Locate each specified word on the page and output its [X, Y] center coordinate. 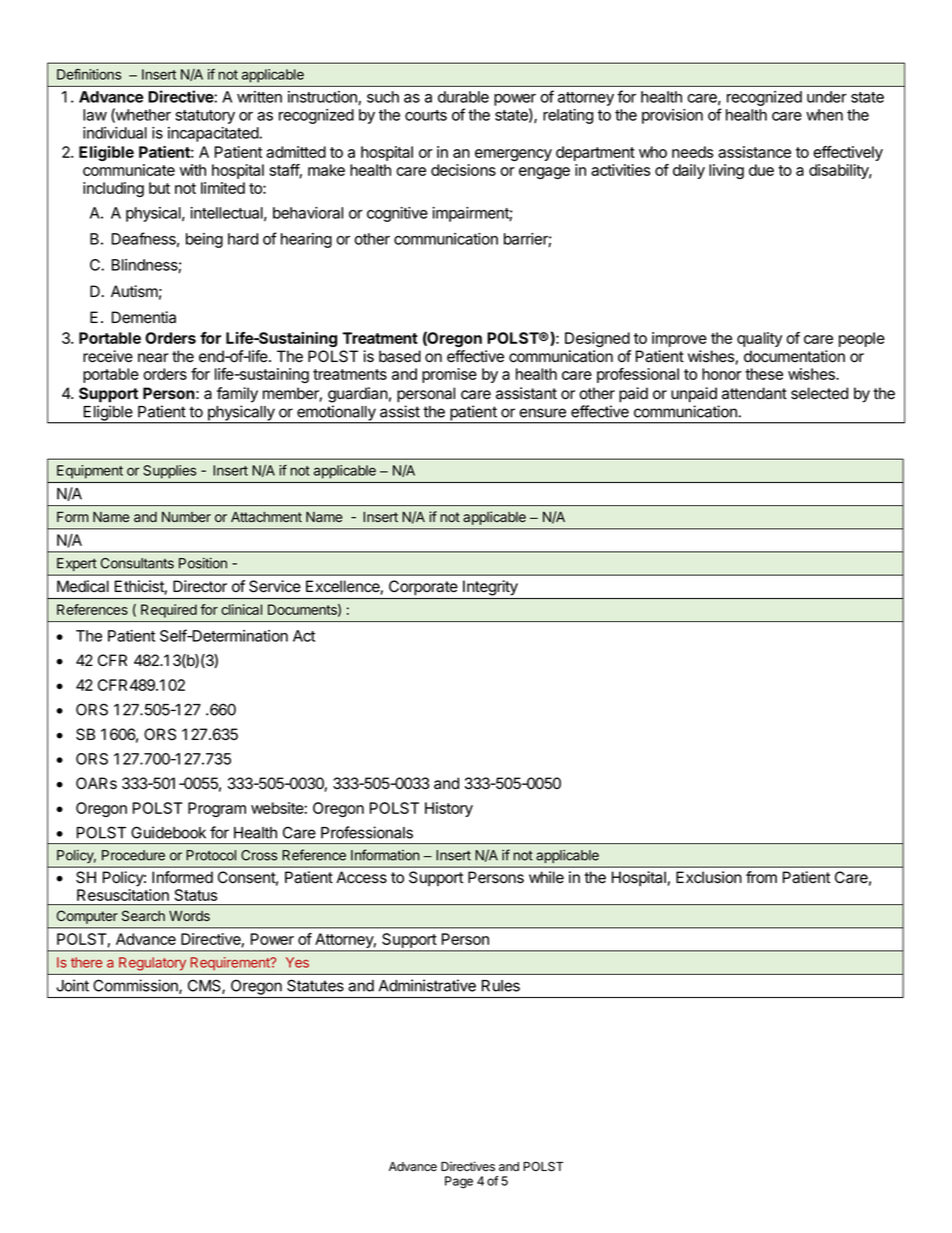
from [761, 877]
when [824, 115]
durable [463, 97]
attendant [754, 393]
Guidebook [168, 832]
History [449, 809]
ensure [542, 413]
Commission [136, 986]
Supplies [169, 472]
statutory [205, 117]
